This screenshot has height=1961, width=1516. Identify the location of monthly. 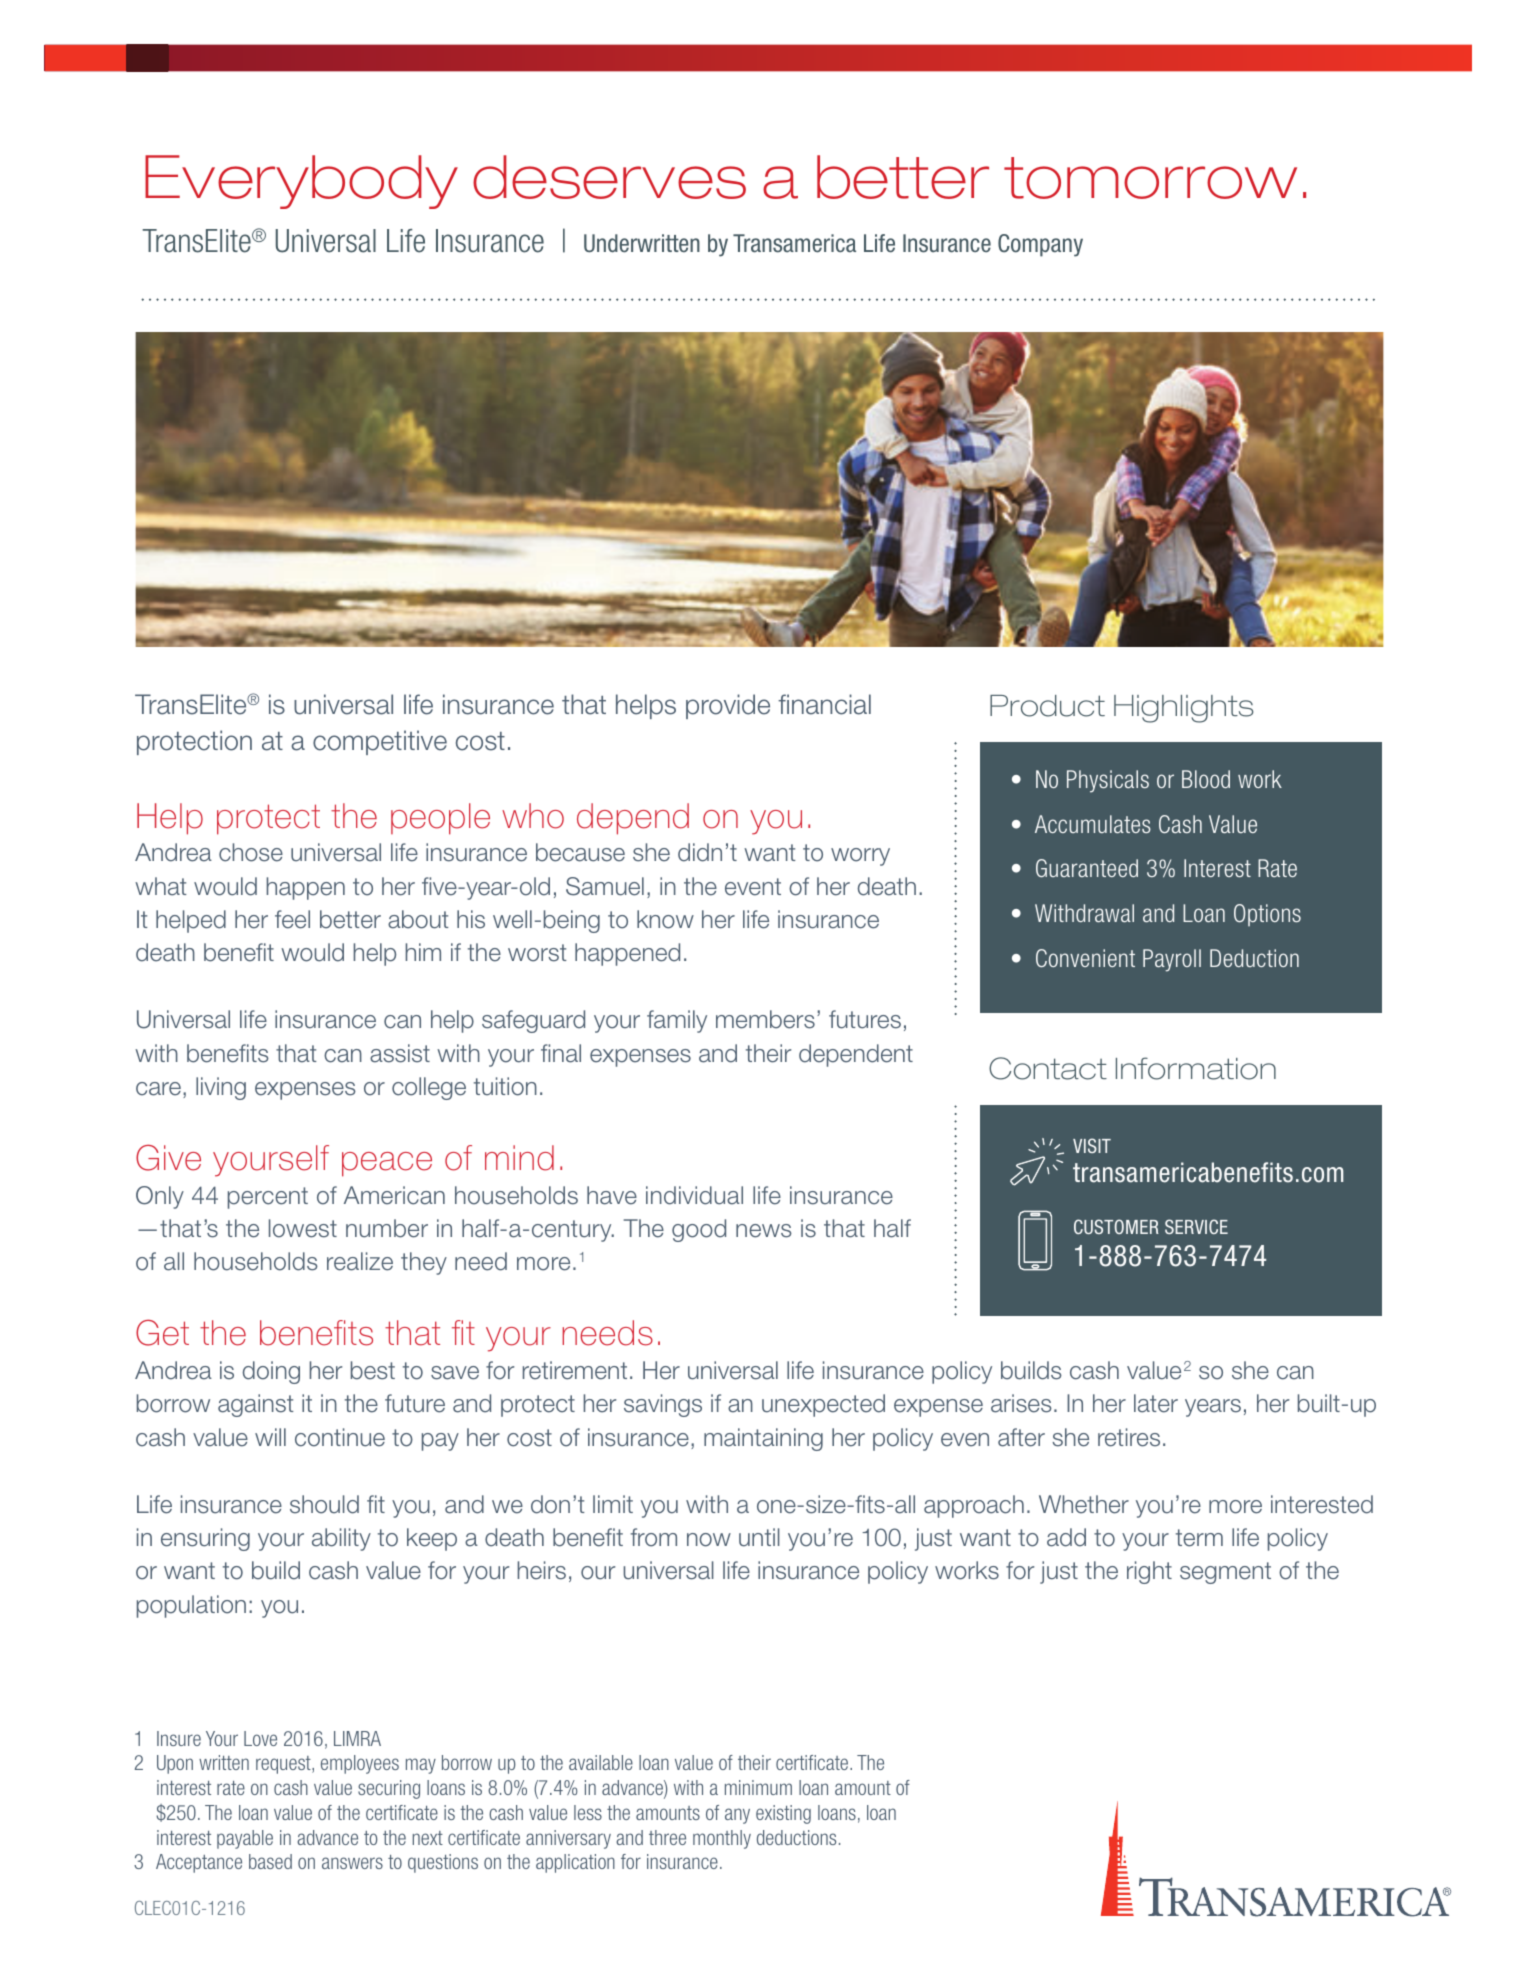
(722, 1839).
